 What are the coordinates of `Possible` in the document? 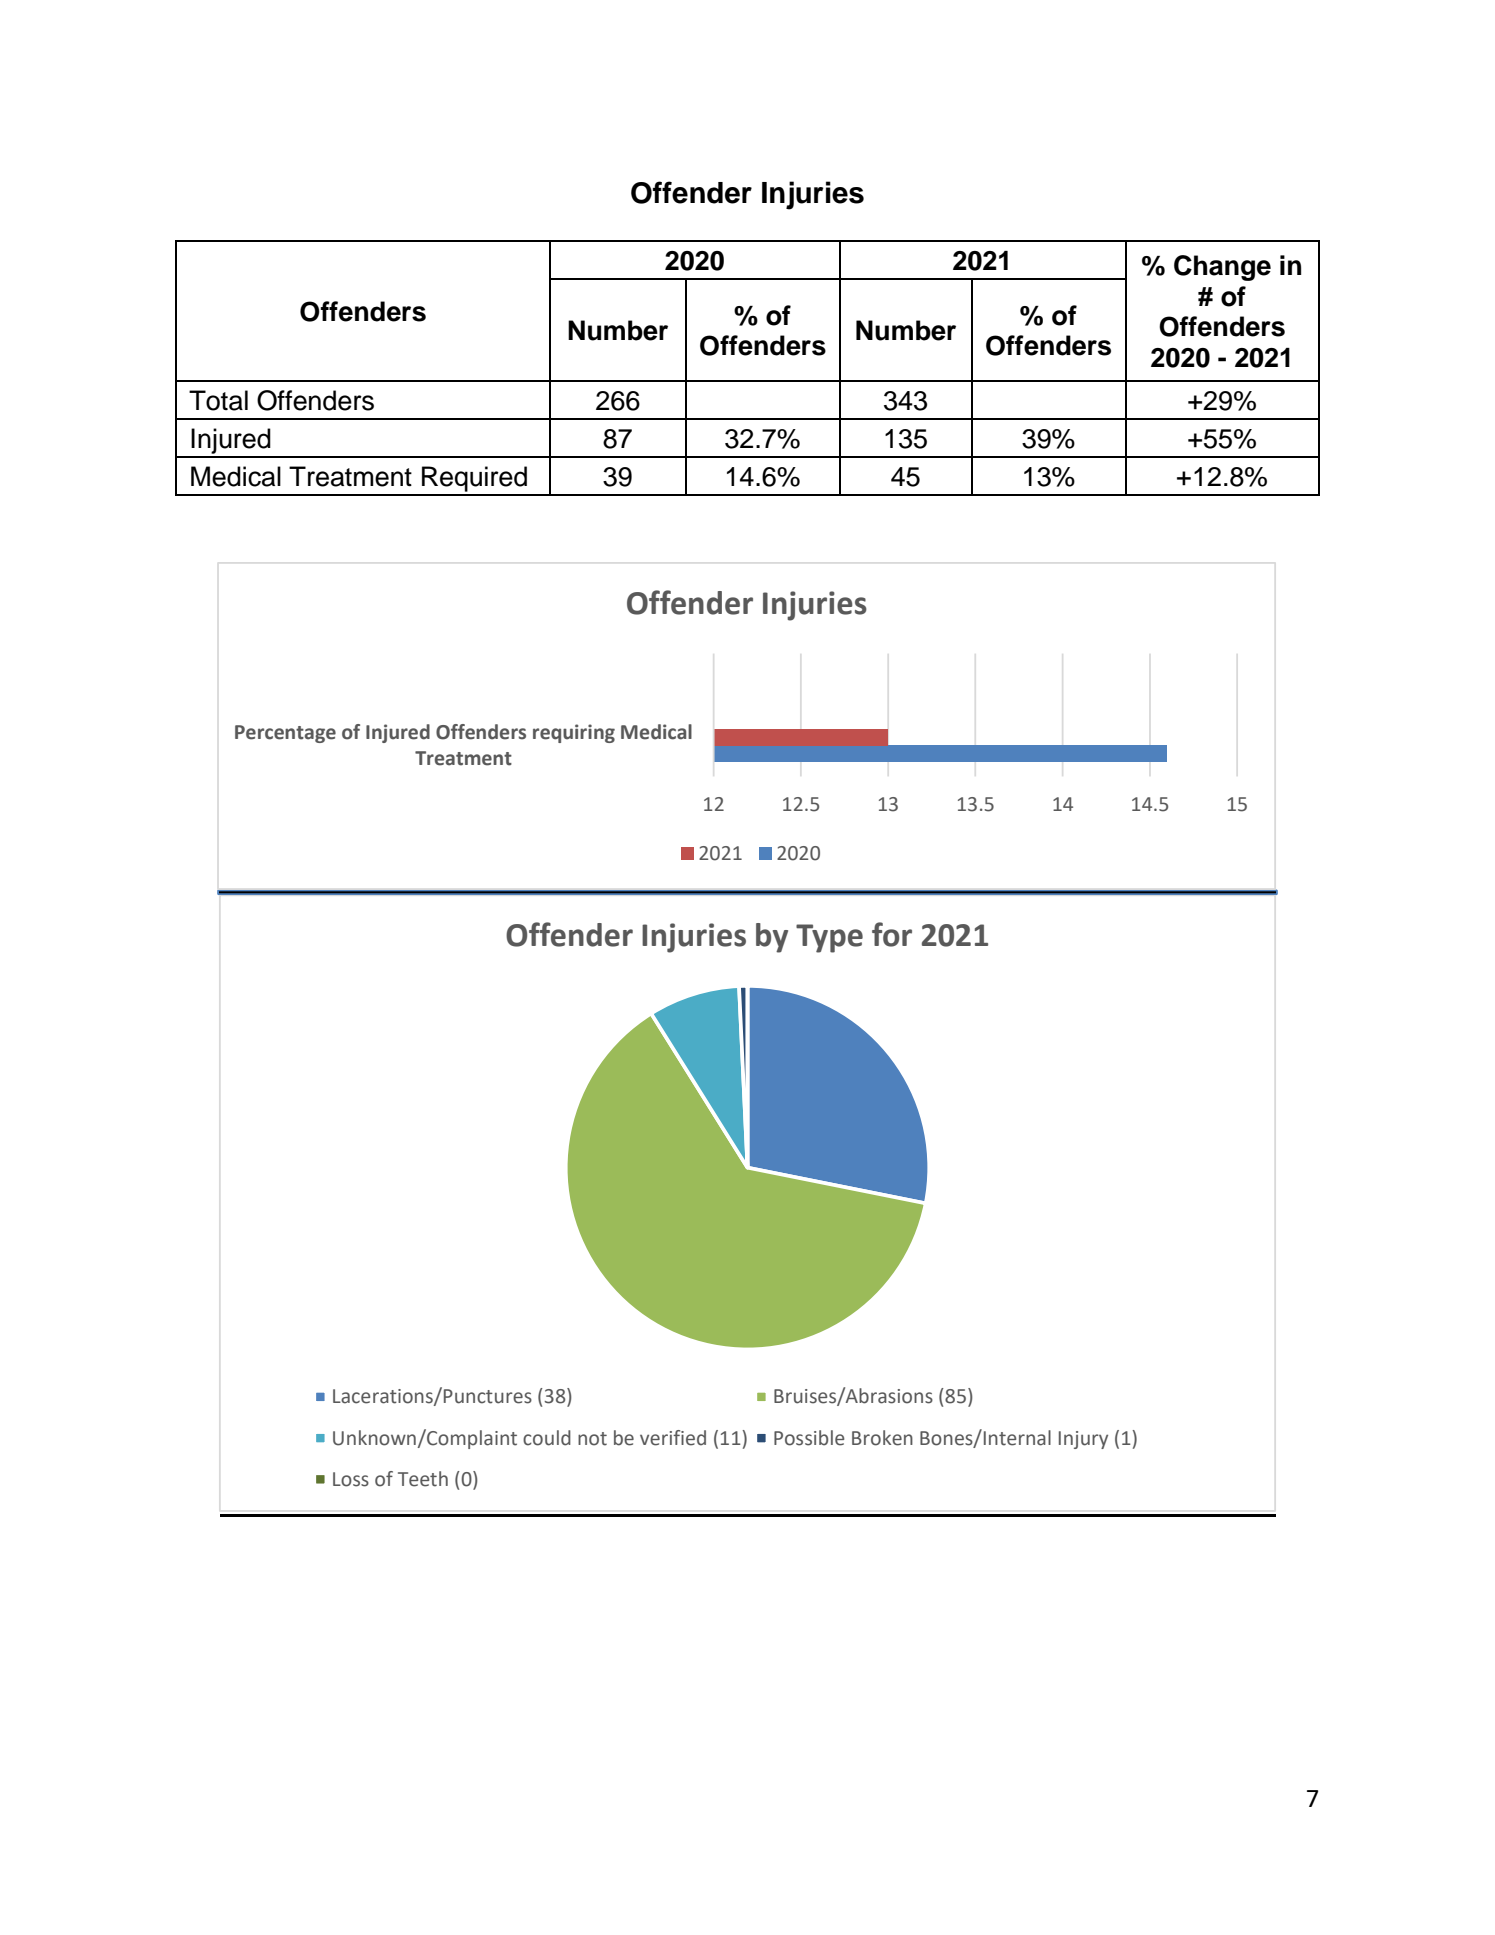 It's located at (809, 1438).
